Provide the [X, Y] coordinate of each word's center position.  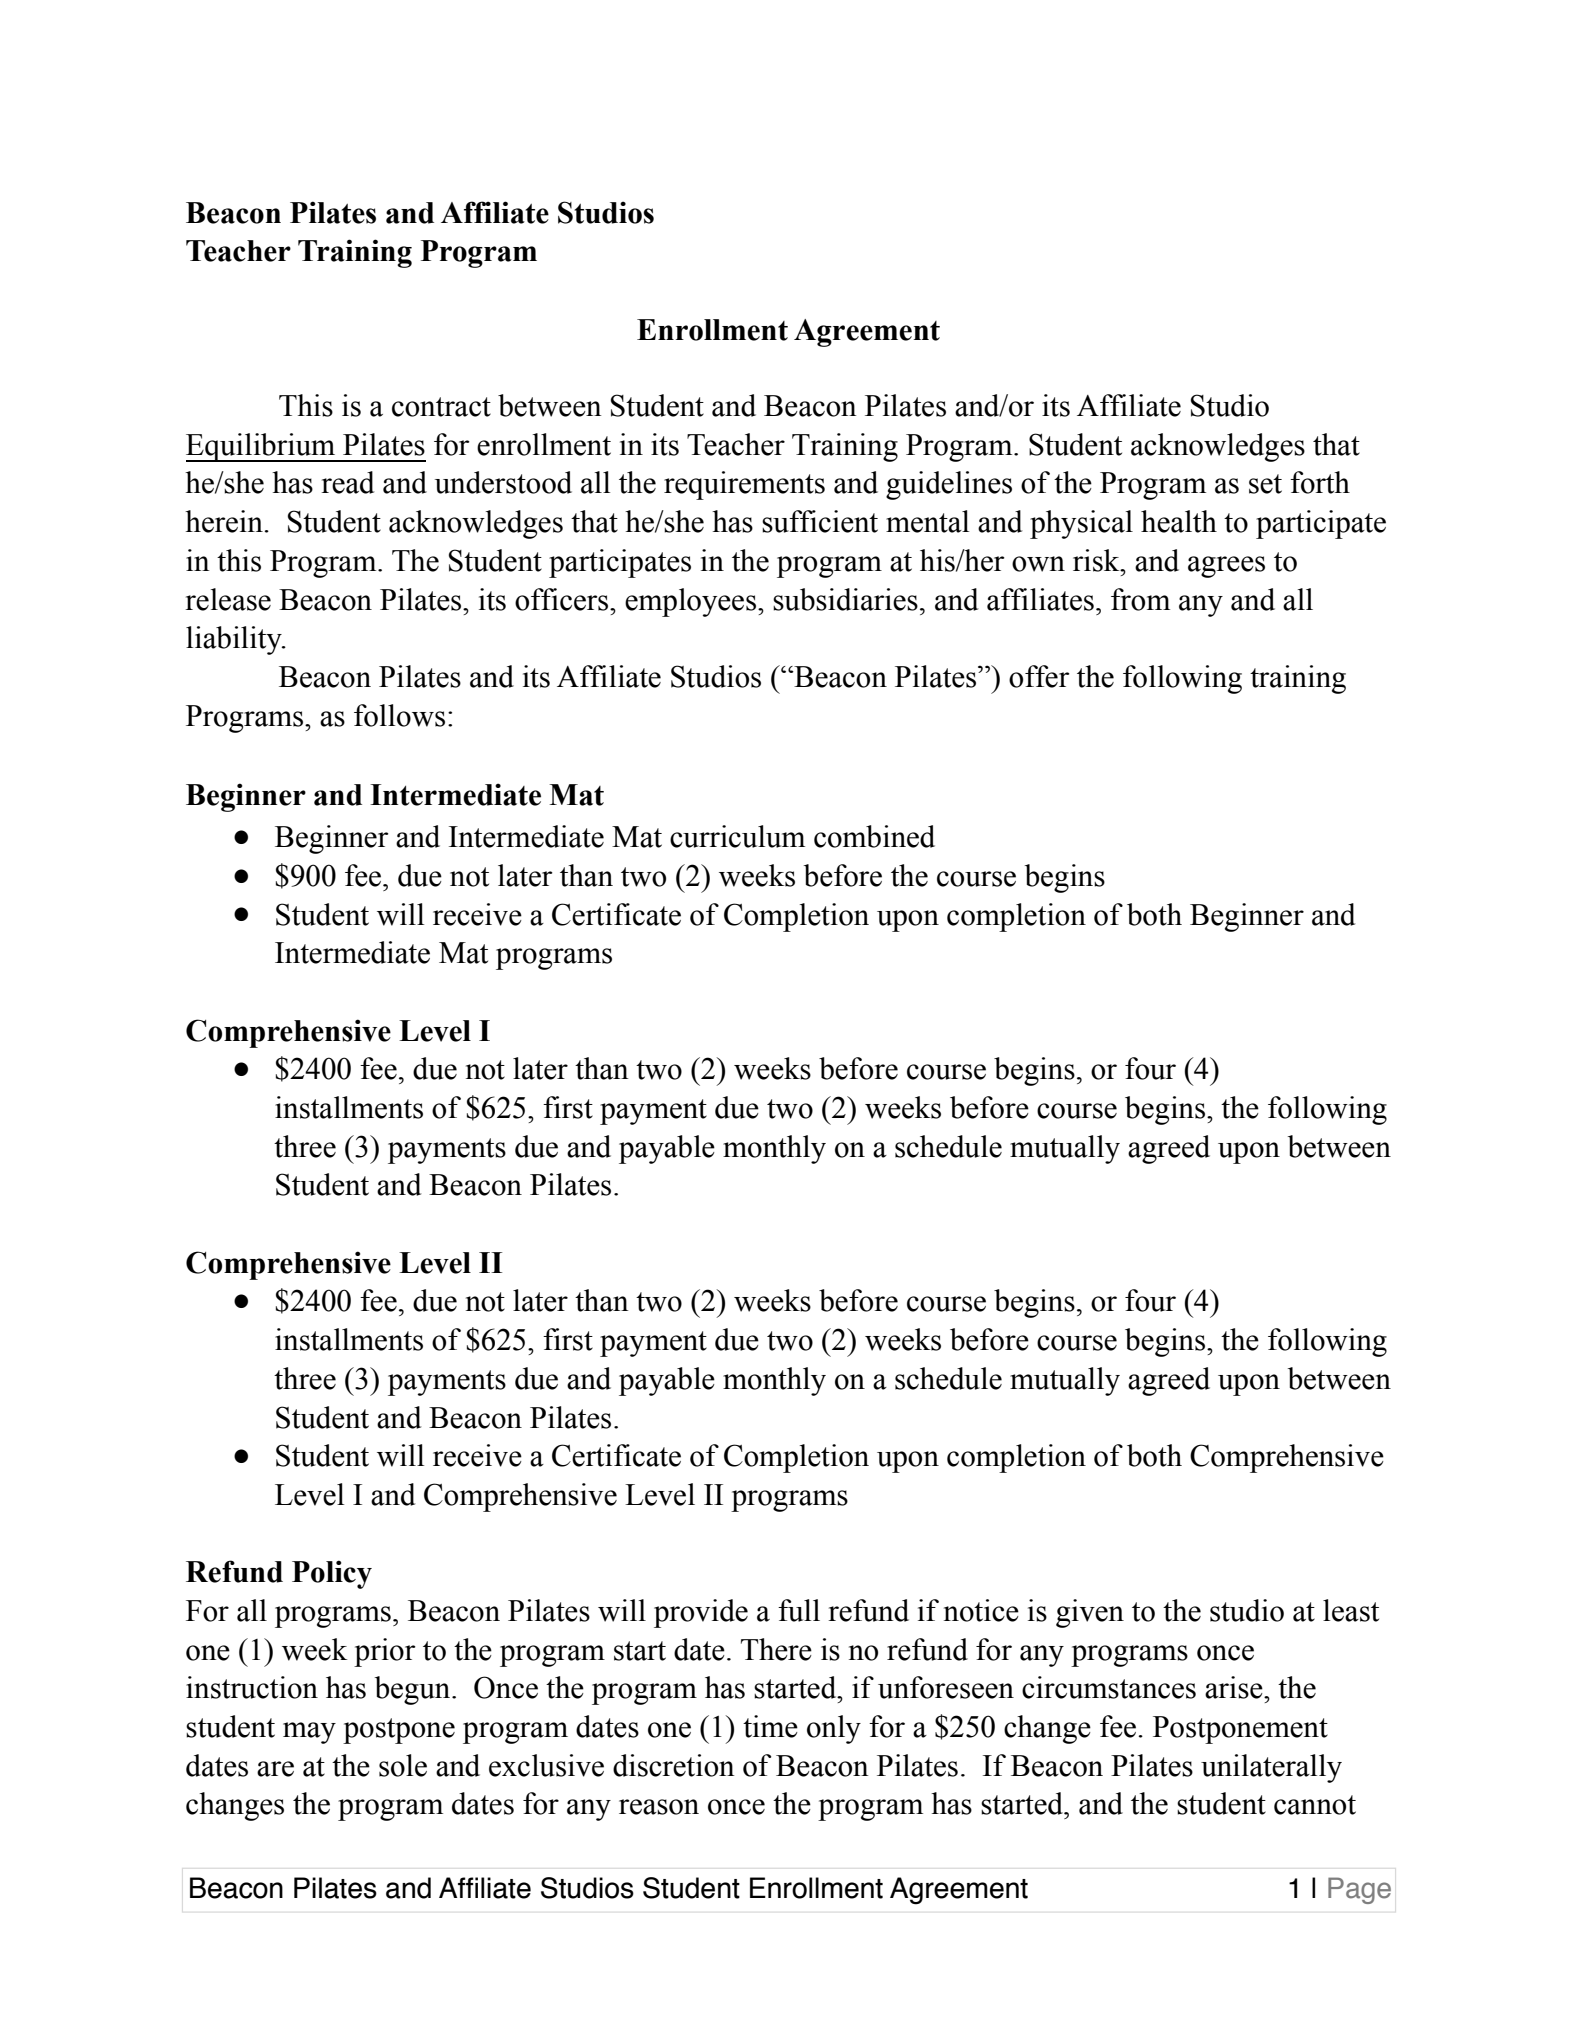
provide [701, 1613]
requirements [744, 485]
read [348, 482]
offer [1039, 676]
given [1090, 1613]
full [799, 1610]
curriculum [737, 836]
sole [403, 1765]
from [1140, 599]
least [1351, 1610]
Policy [332, 1574]
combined [874, 836]
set [1265, 484]
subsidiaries [845, 599]
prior [385, 1652]
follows [399, 715]
